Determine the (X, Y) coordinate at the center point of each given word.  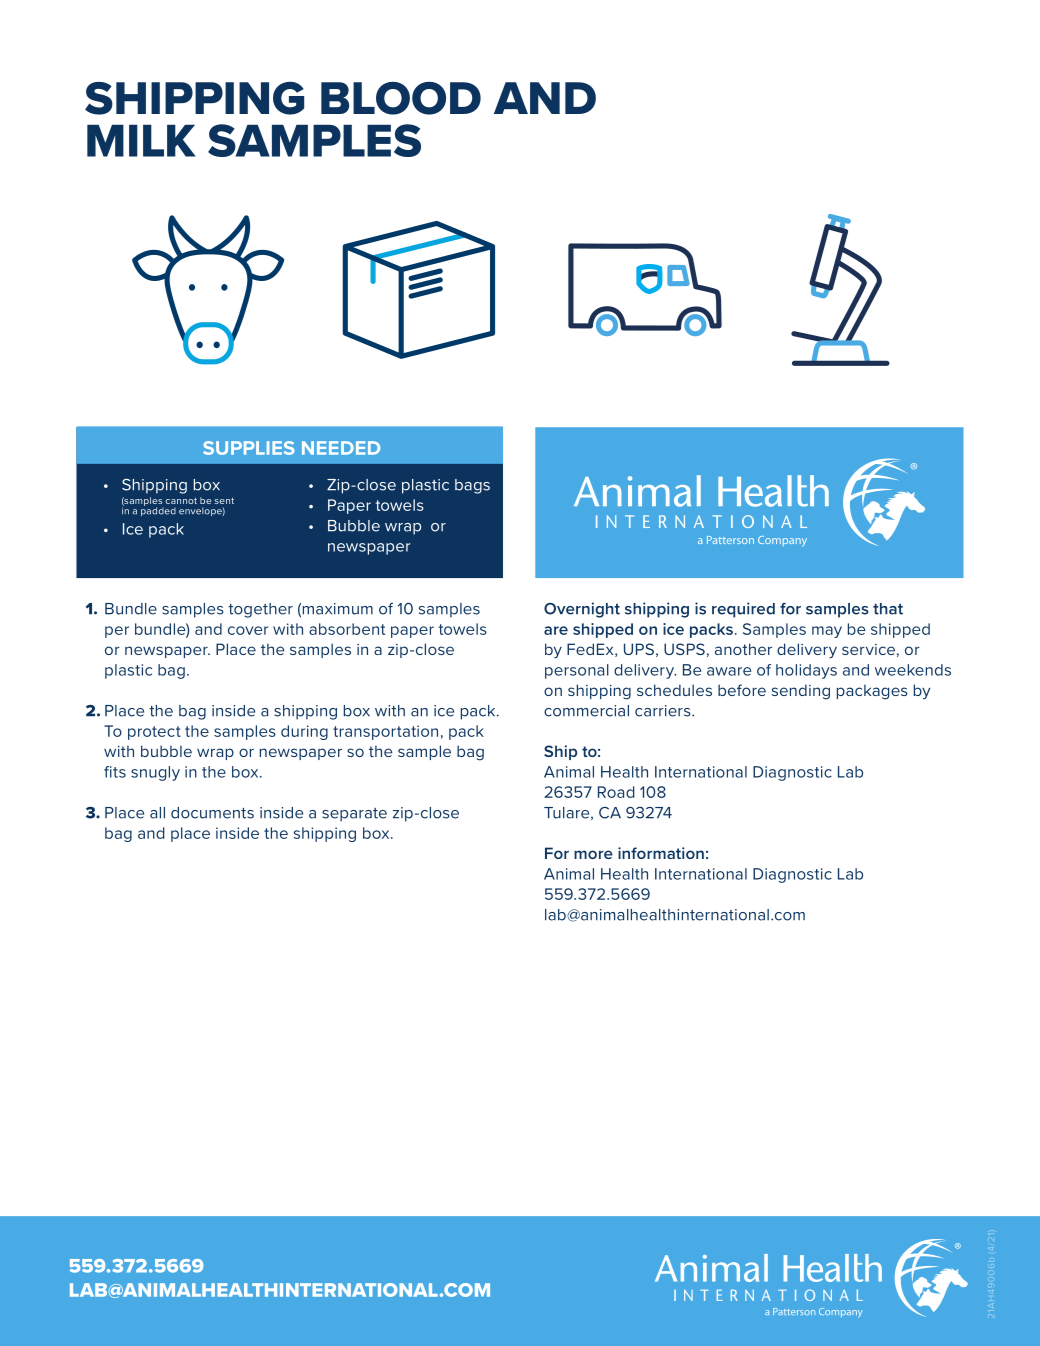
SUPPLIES (249, 448)
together (260, 610)
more (593, 854)
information (661, 853)
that (888, 609)
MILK (141, 141)
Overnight (582, 610)
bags (472, 486)
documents (212, 813)
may (827, 632)
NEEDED (341, 448)
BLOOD (401, 98)
